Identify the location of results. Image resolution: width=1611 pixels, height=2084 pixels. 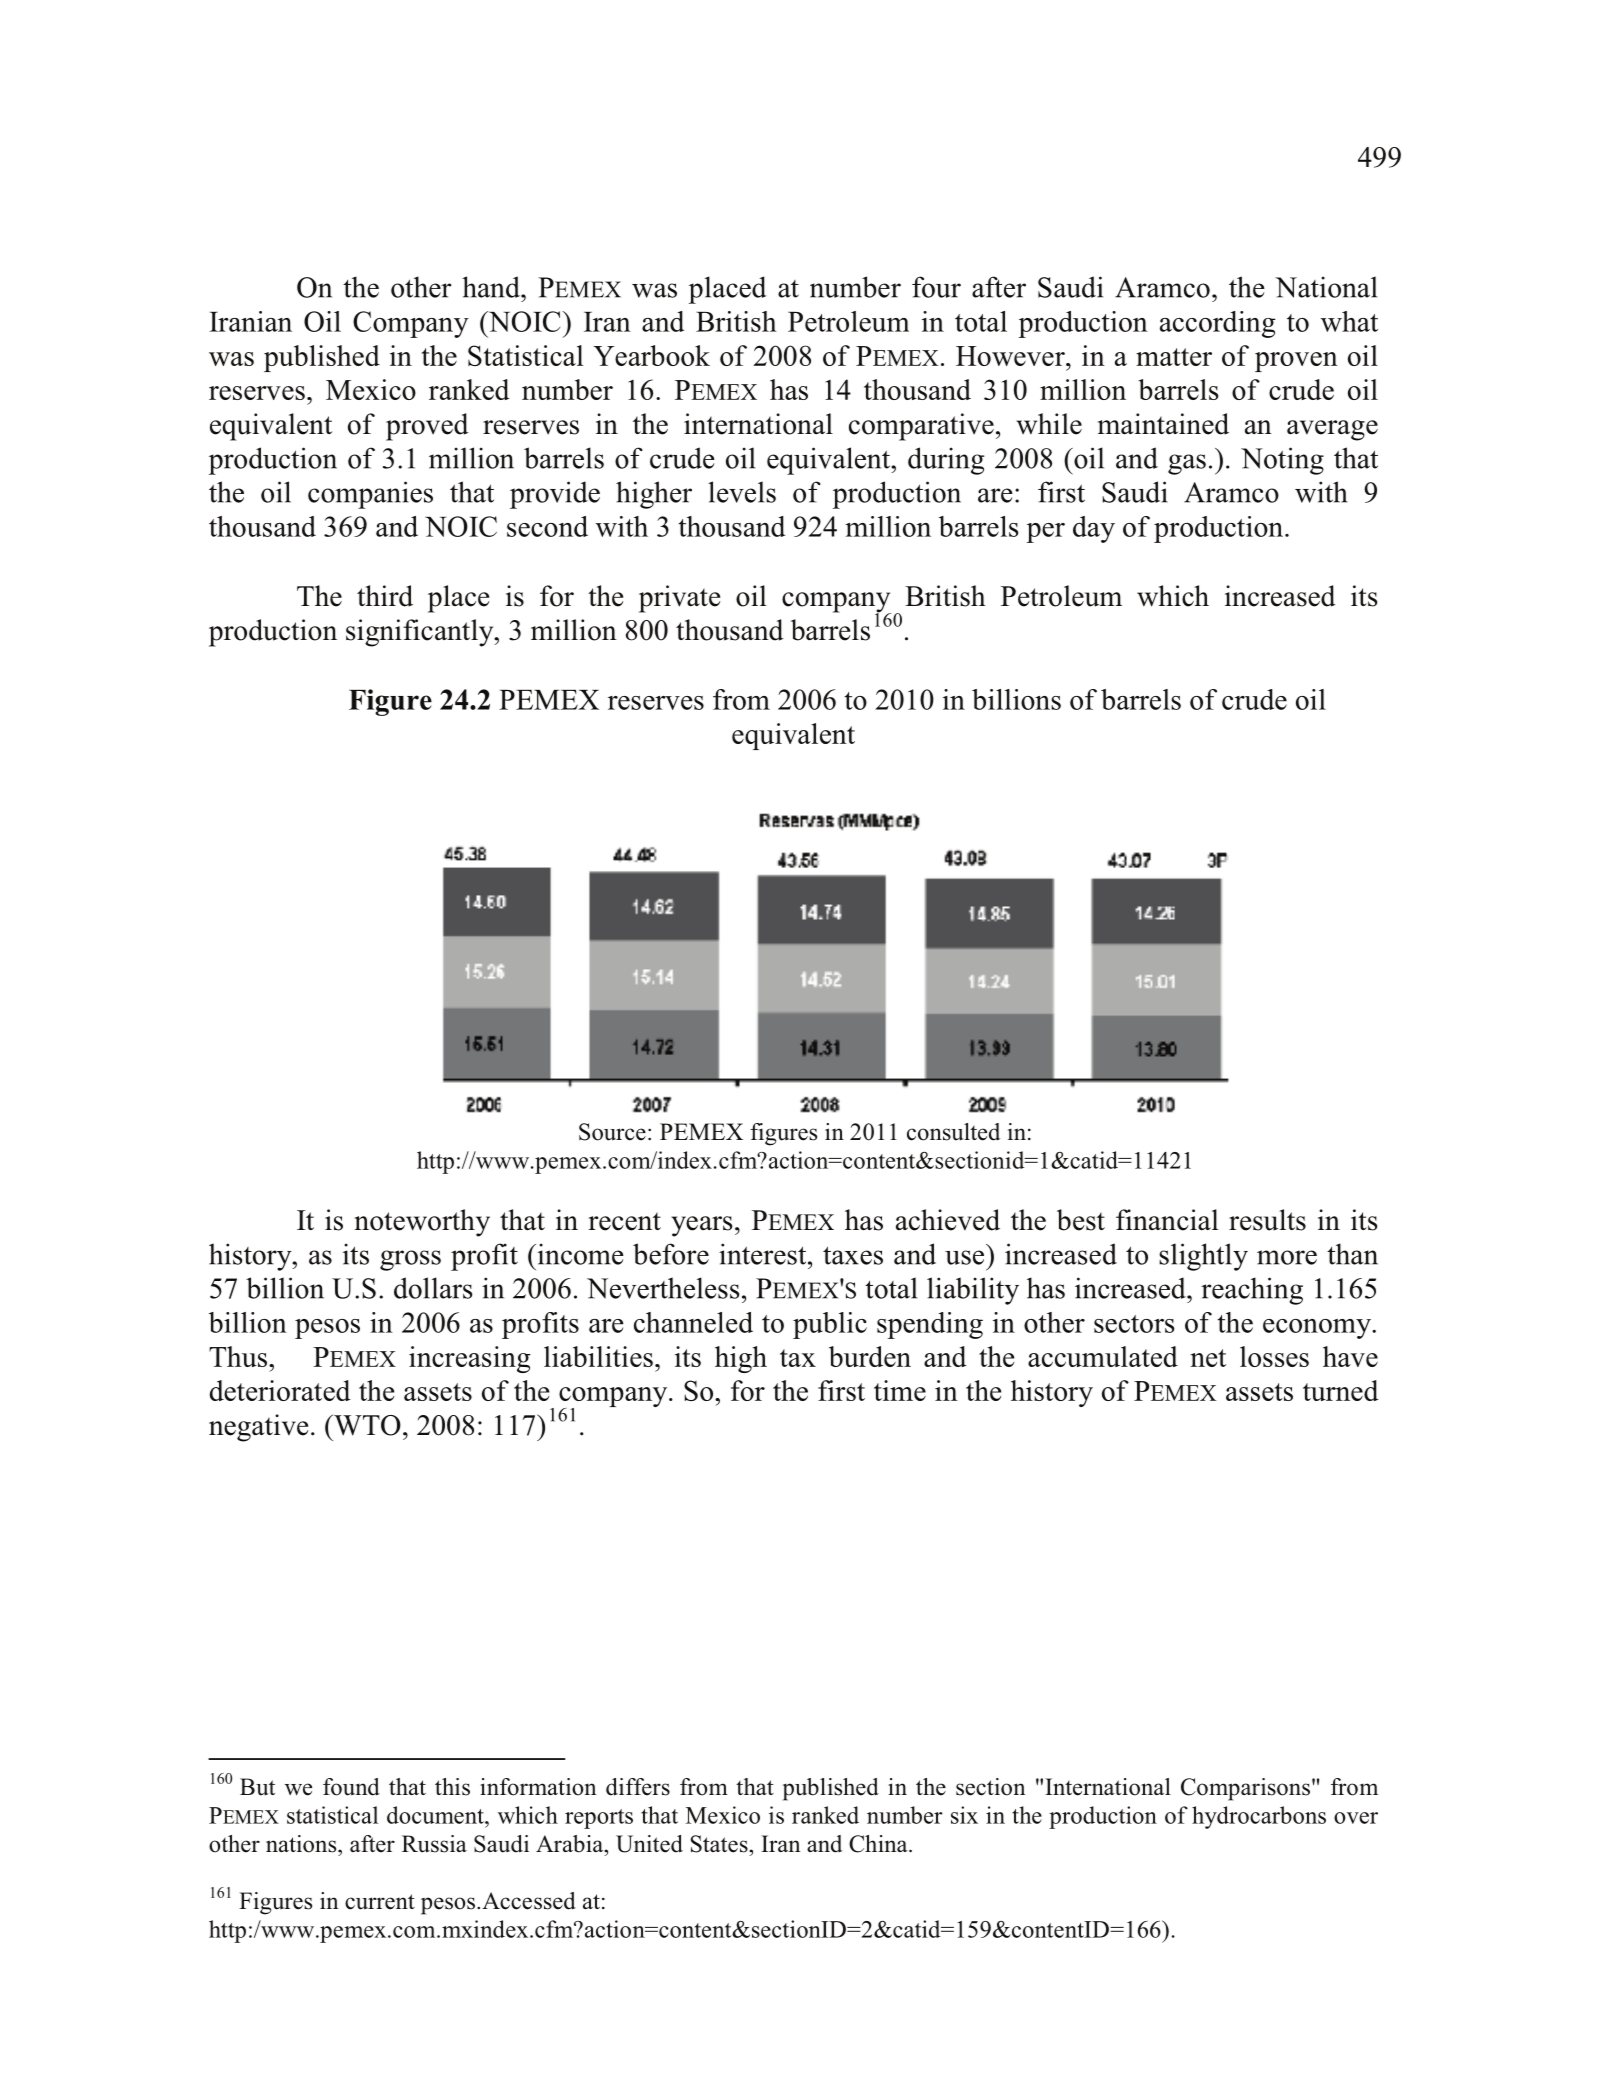
(1267, 1220).
